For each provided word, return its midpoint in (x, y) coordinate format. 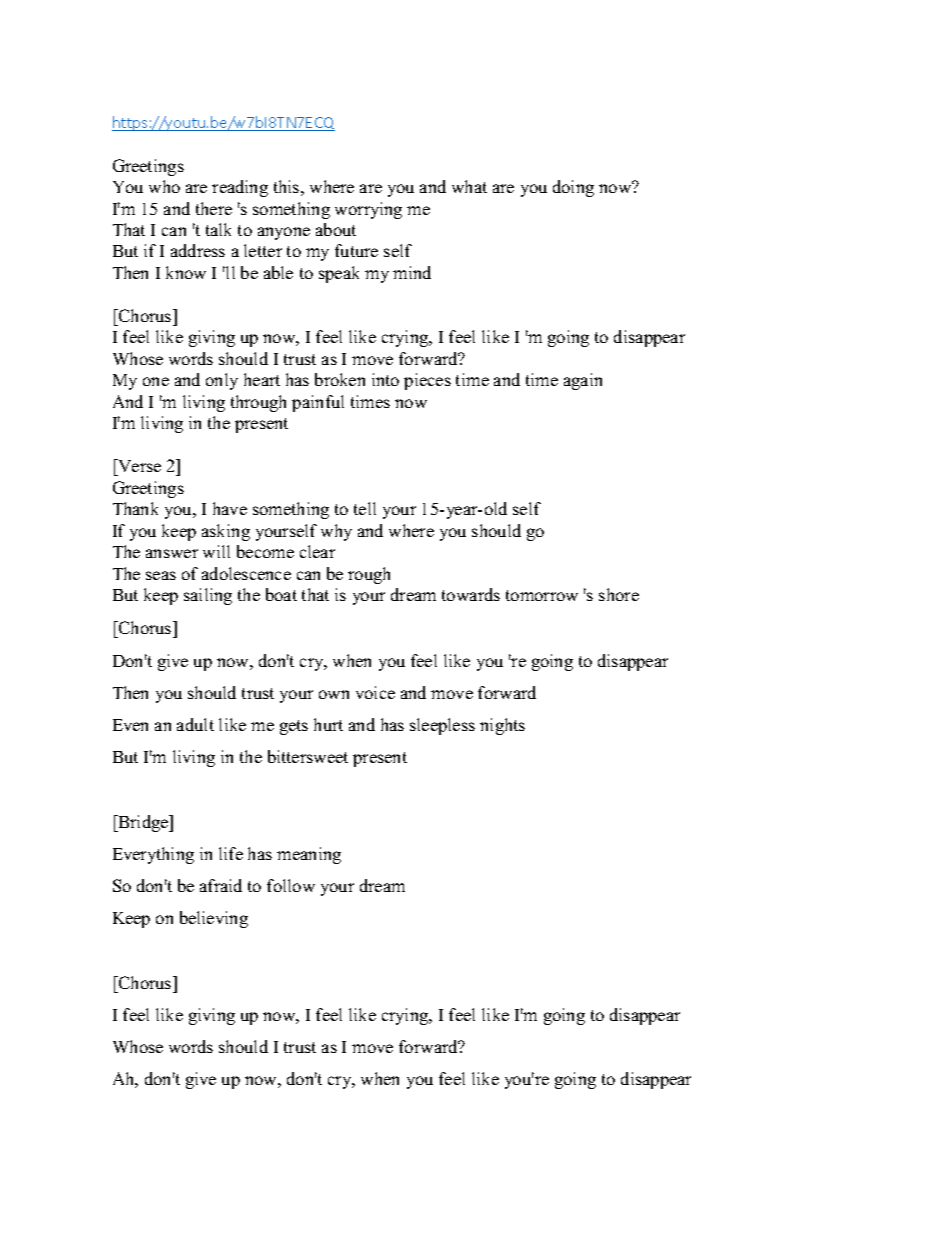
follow (291, 885)
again (583, 381)
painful (318, 403)
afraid (221, 885)
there (214, 208)
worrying (368, 210)
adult (195, 724)
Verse (138, 467)
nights (502, 726)
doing (573, 188)
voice (375, 692)
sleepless (442, 726)
